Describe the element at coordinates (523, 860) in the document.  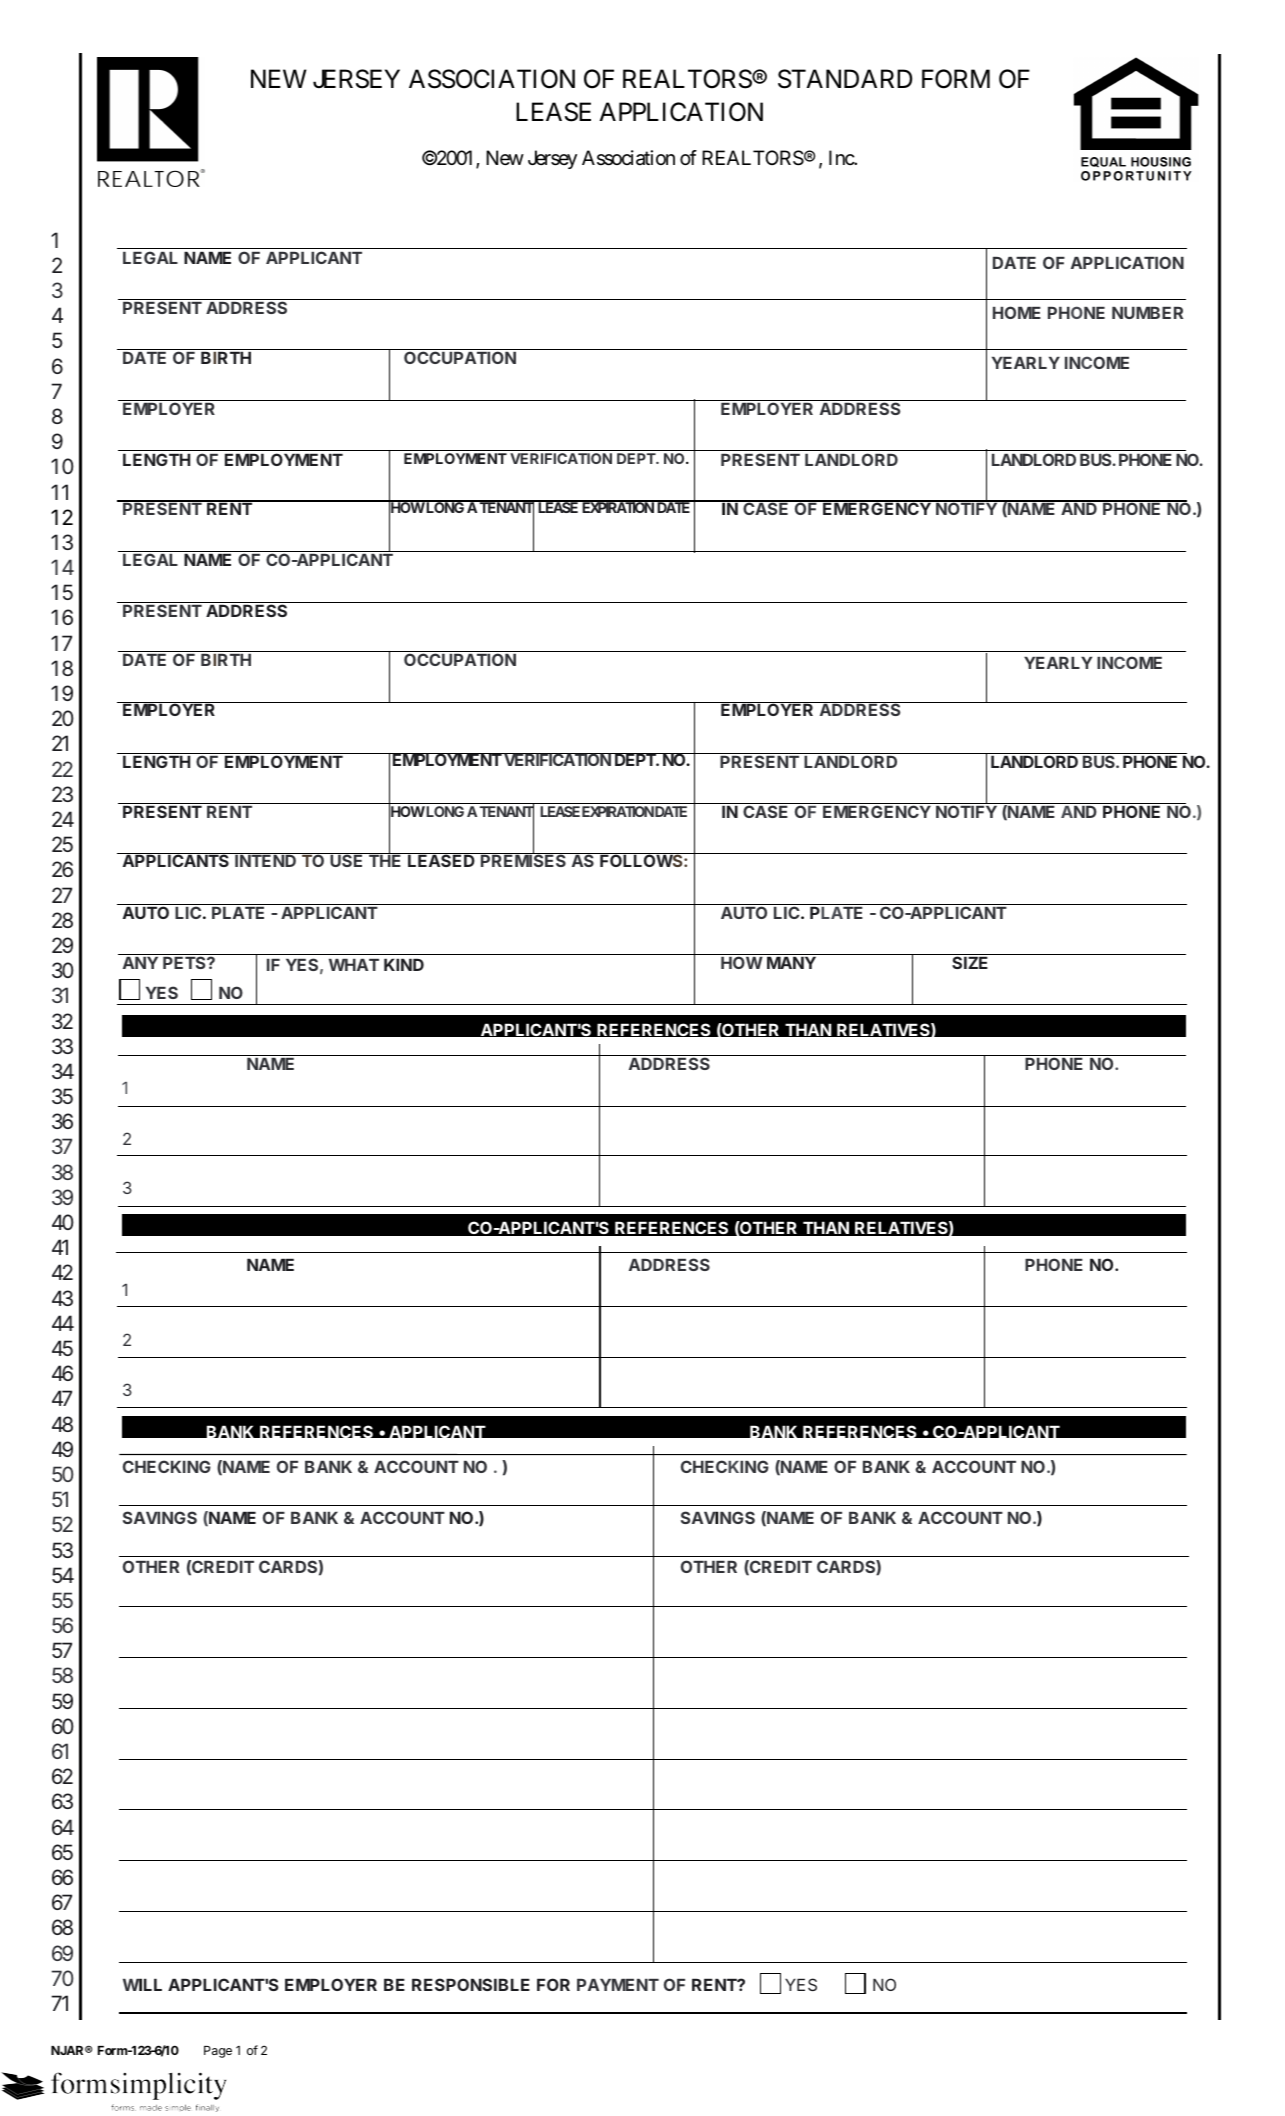
I see `PREMISES` at that location.
